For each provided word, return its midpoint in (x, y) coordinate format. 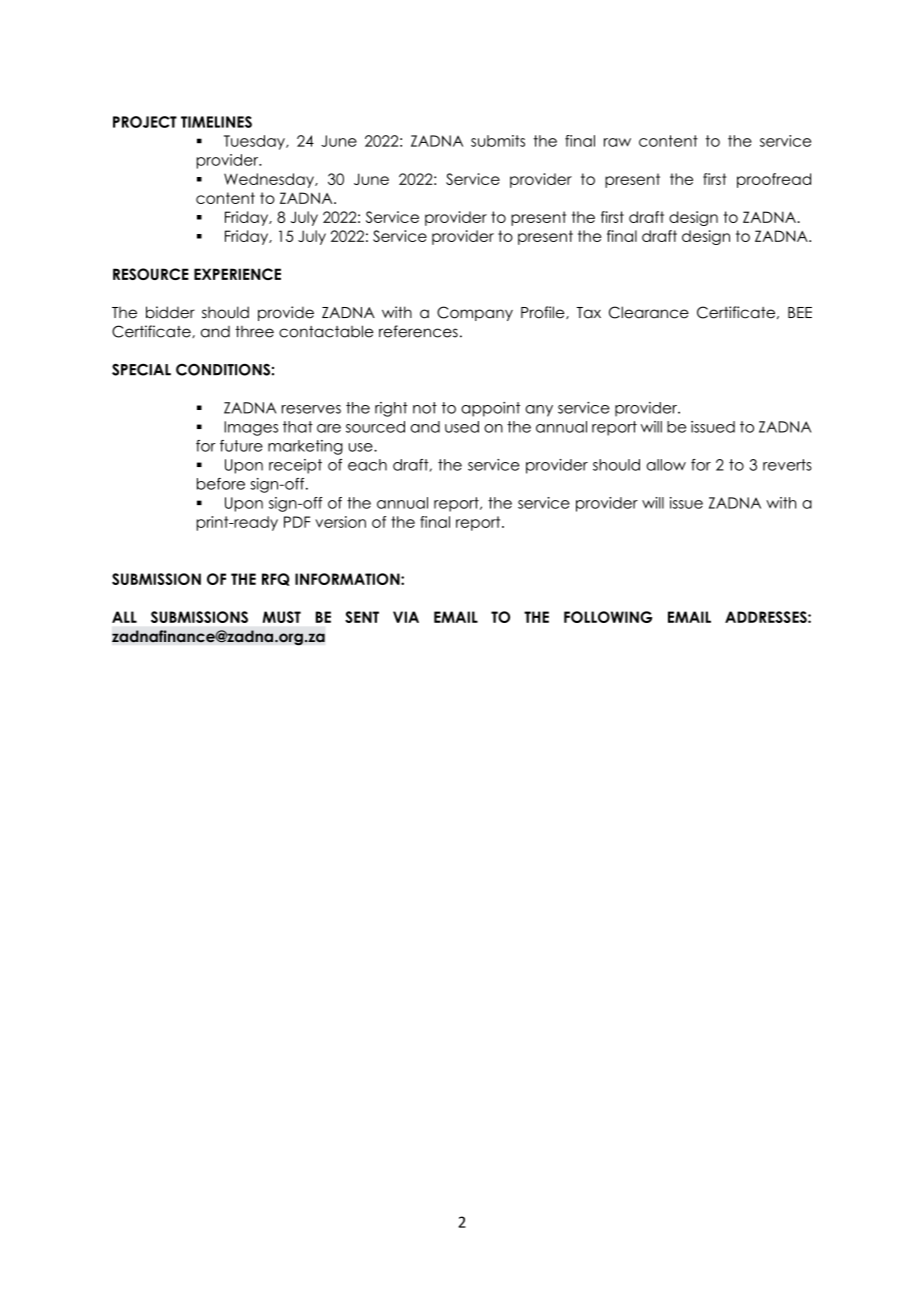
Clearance (649, 312)
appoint (490, 409)
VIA (406, 617)
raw (617, 142)
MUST (281, 617)
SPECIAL (141, 370)
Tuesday (255, 142)
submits (498, 141)
